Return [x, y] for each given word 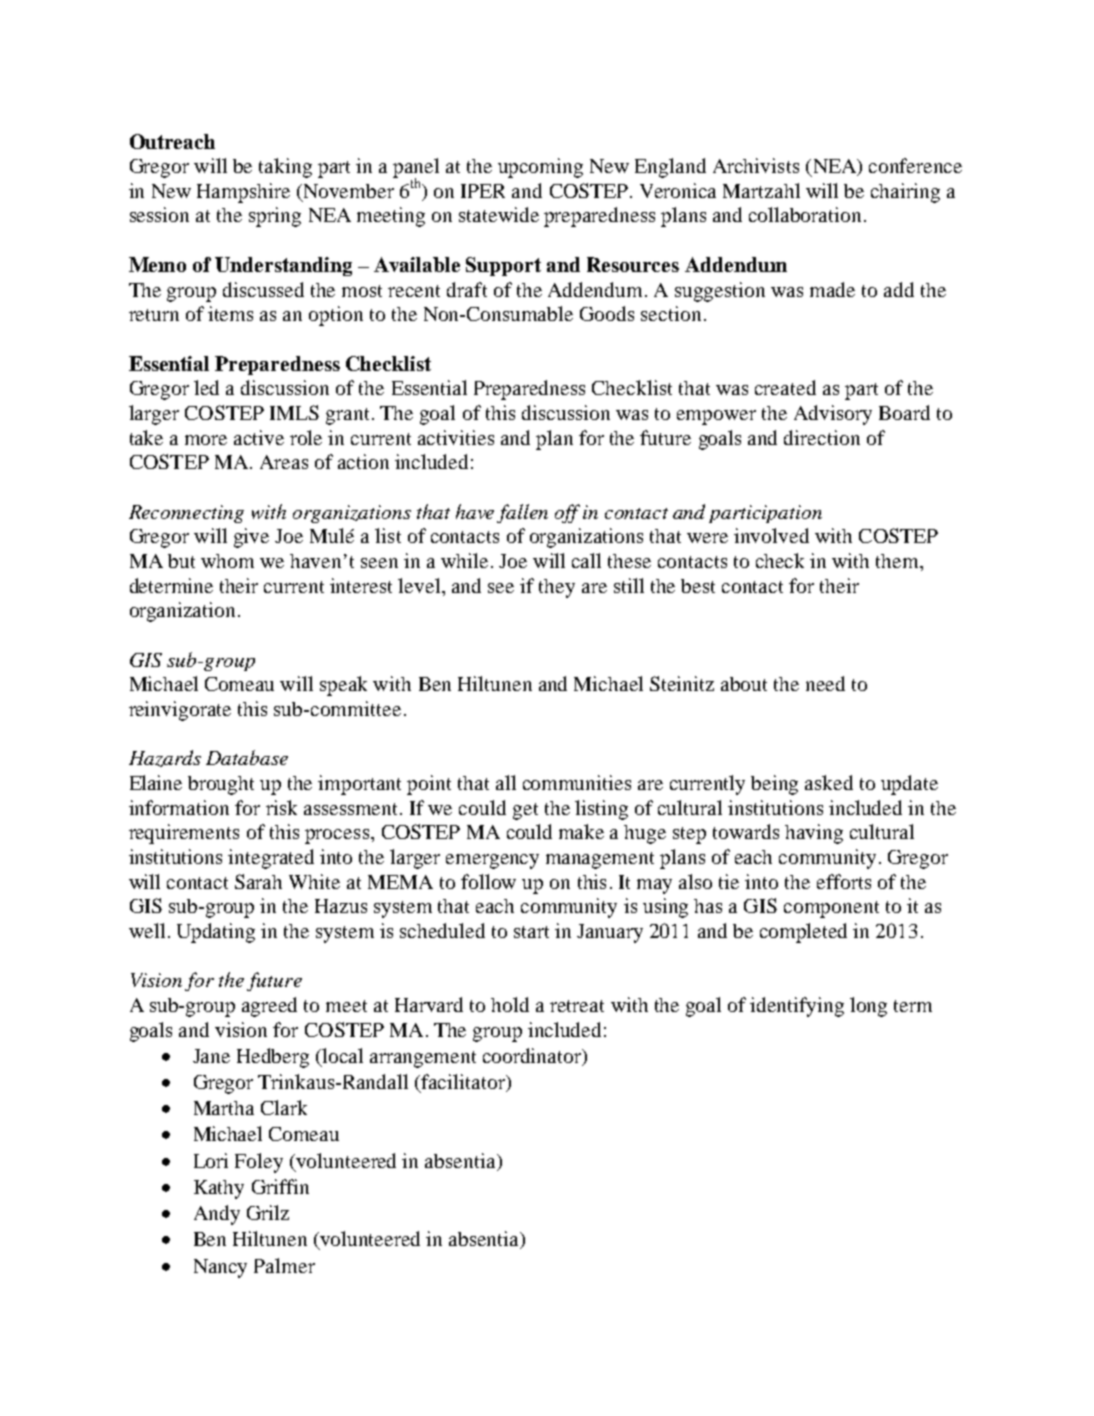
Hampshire [243, 193]
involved [771, 535]
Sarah [258, 881]
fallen [522, 513]
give [251, 538]
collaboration [805, 214]
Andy [217, 1215]
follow [488, 881]
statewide [499, 214]
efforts [844, 881]
